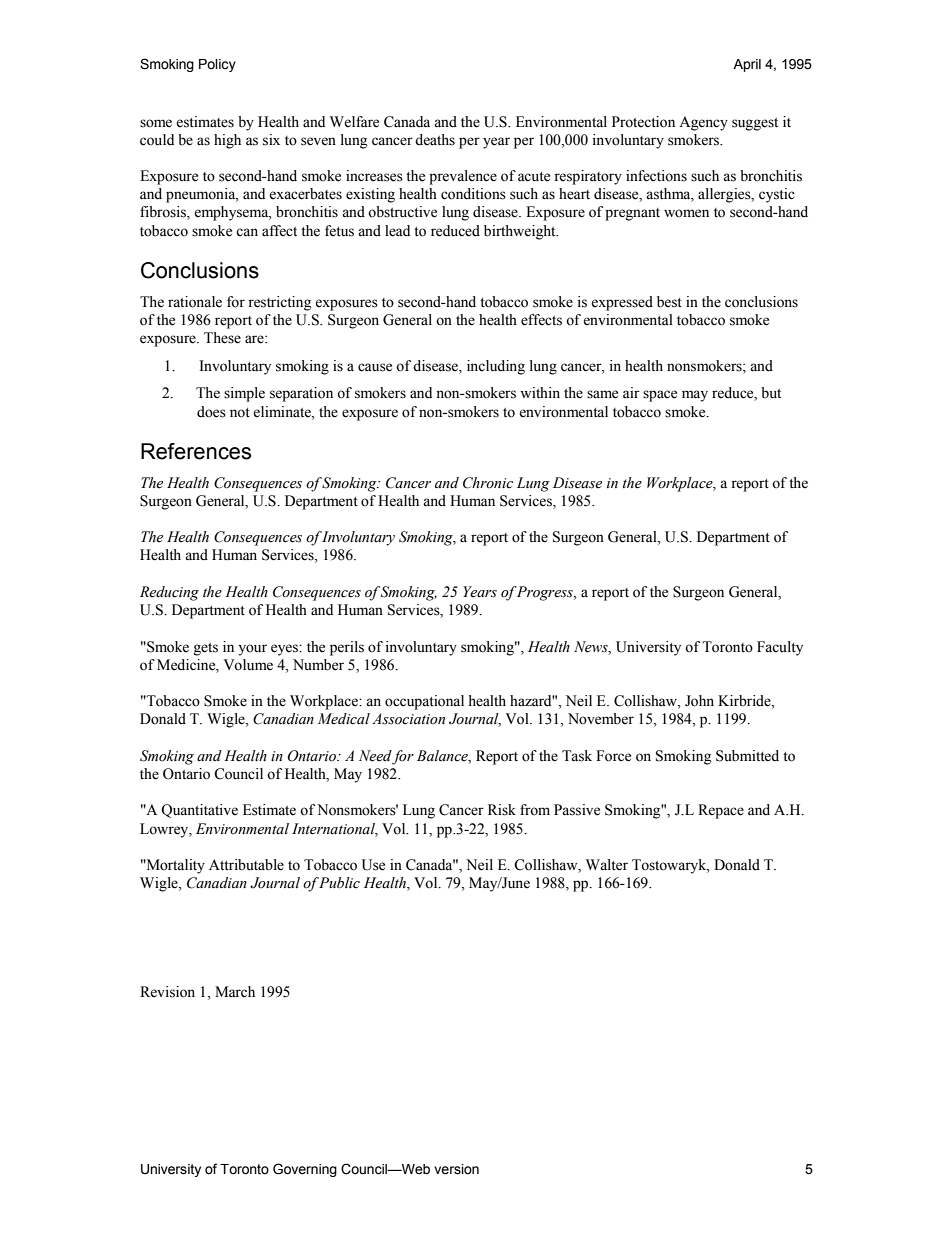  What do you see at coordinates (305, 1170) in the screenshot?
I see `Governing` at bounding box center [305, 1170].
